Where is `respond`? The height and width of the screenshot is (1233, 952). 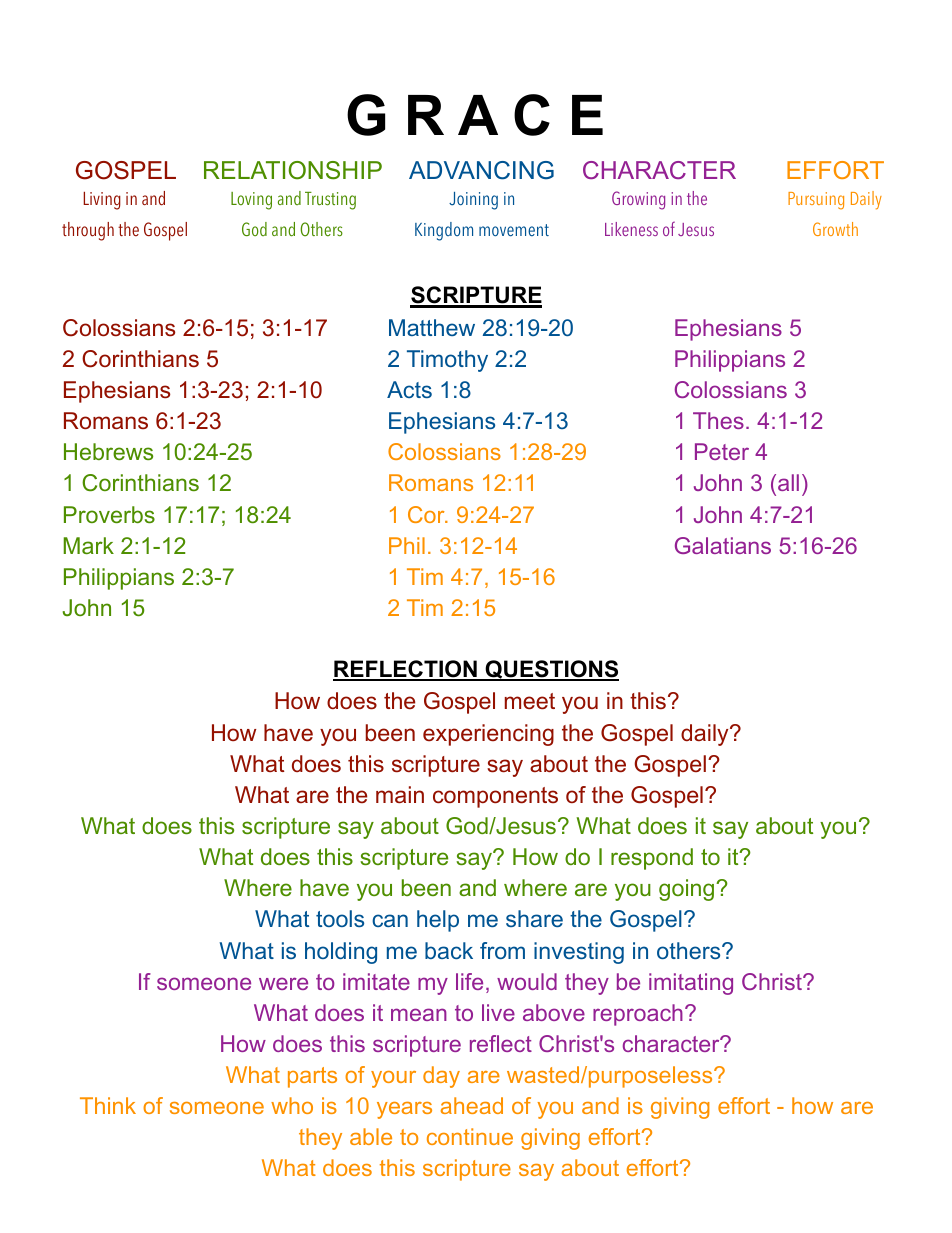
respond is located at coordinates (652, 859).
